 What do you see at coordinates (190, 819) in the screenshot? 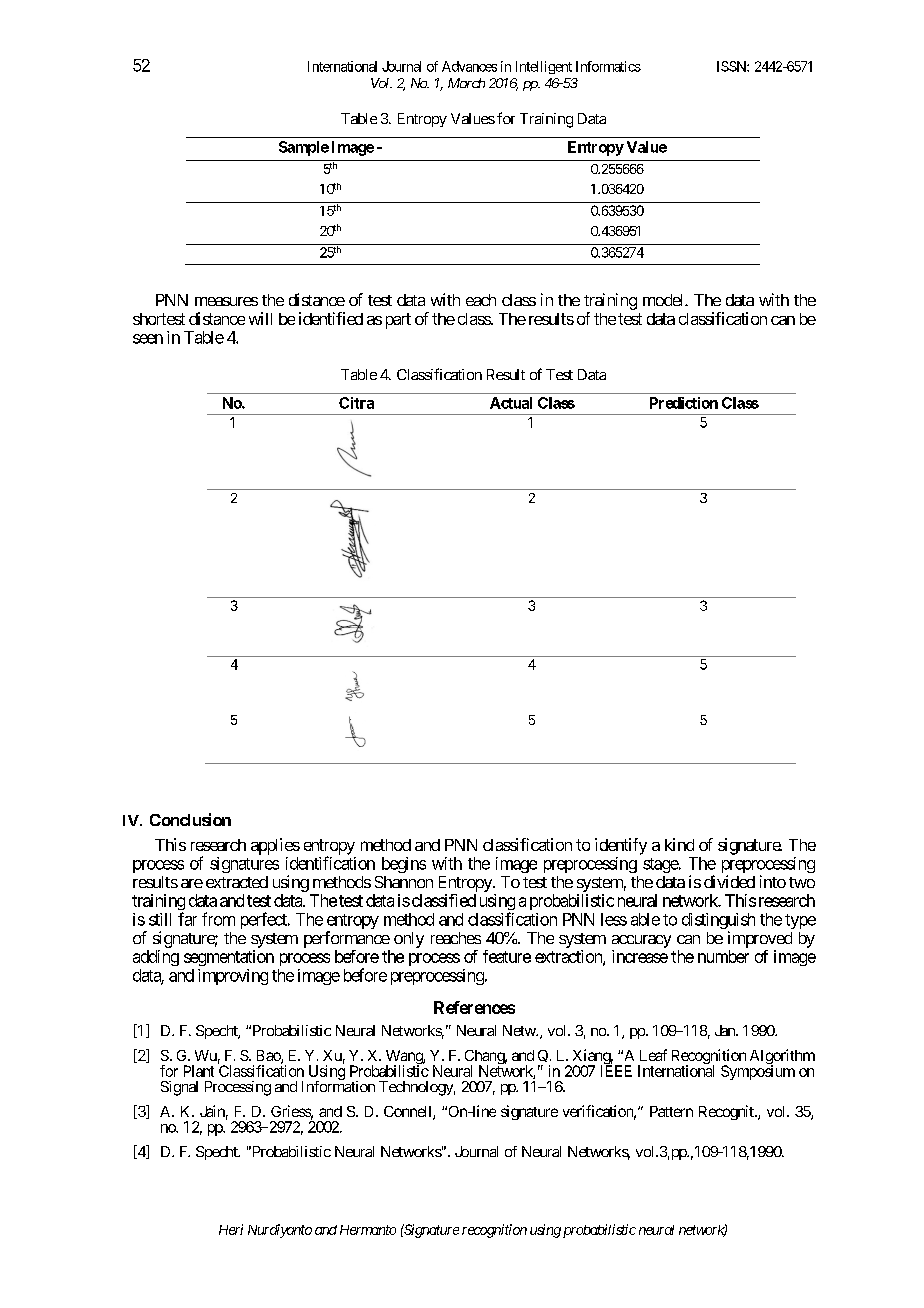
I see `Conclusion` at bounding box center [190, 819].
